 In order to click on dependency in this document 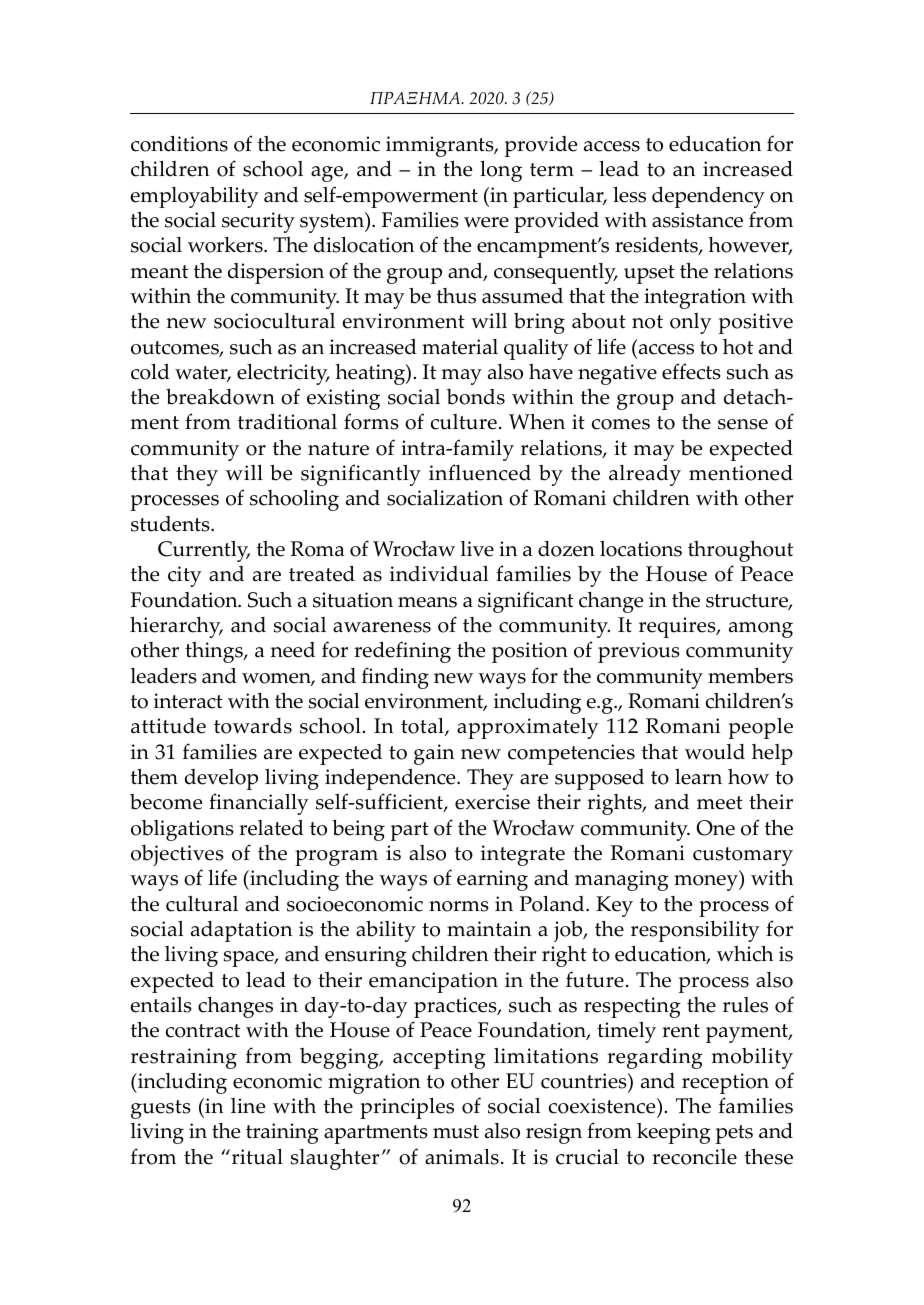, I will do `click(708, 197)`.
